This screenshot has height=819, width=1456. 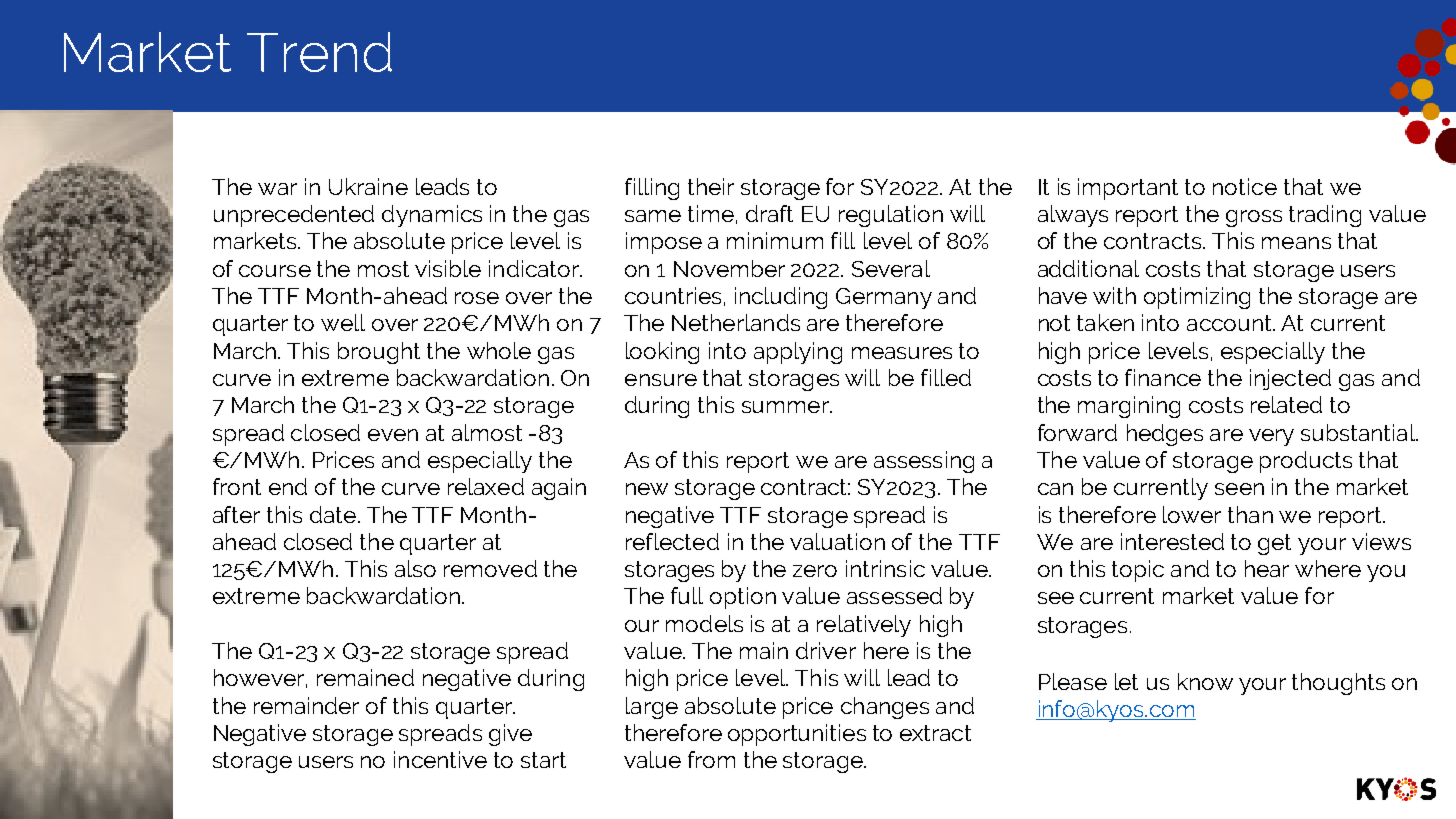 What do you see at coordinates (797, 735) in the screenshot?
I see `opportunities` at bounding box center [797, 735].
